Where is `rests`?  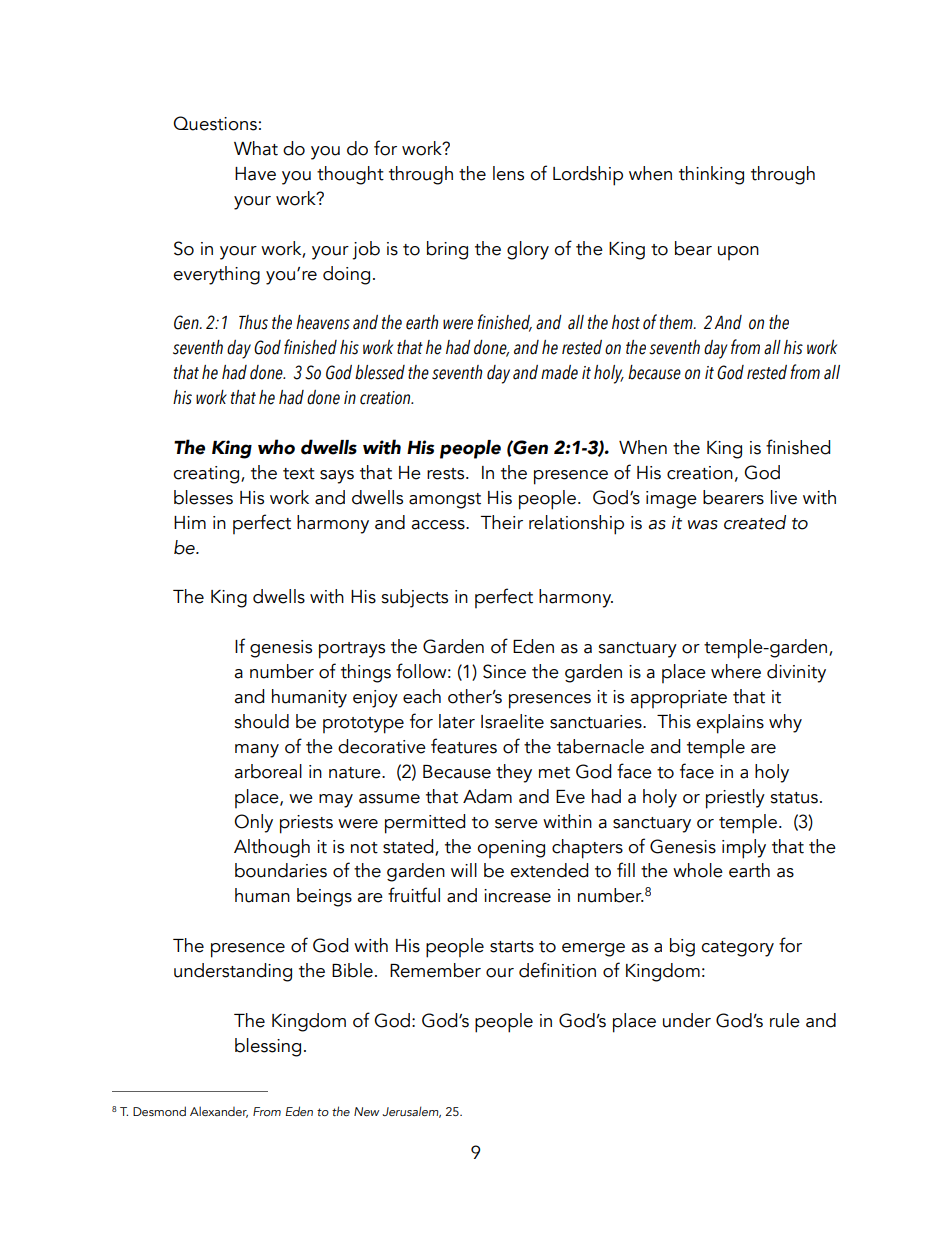
rests is located at coordinates (447, 474).
